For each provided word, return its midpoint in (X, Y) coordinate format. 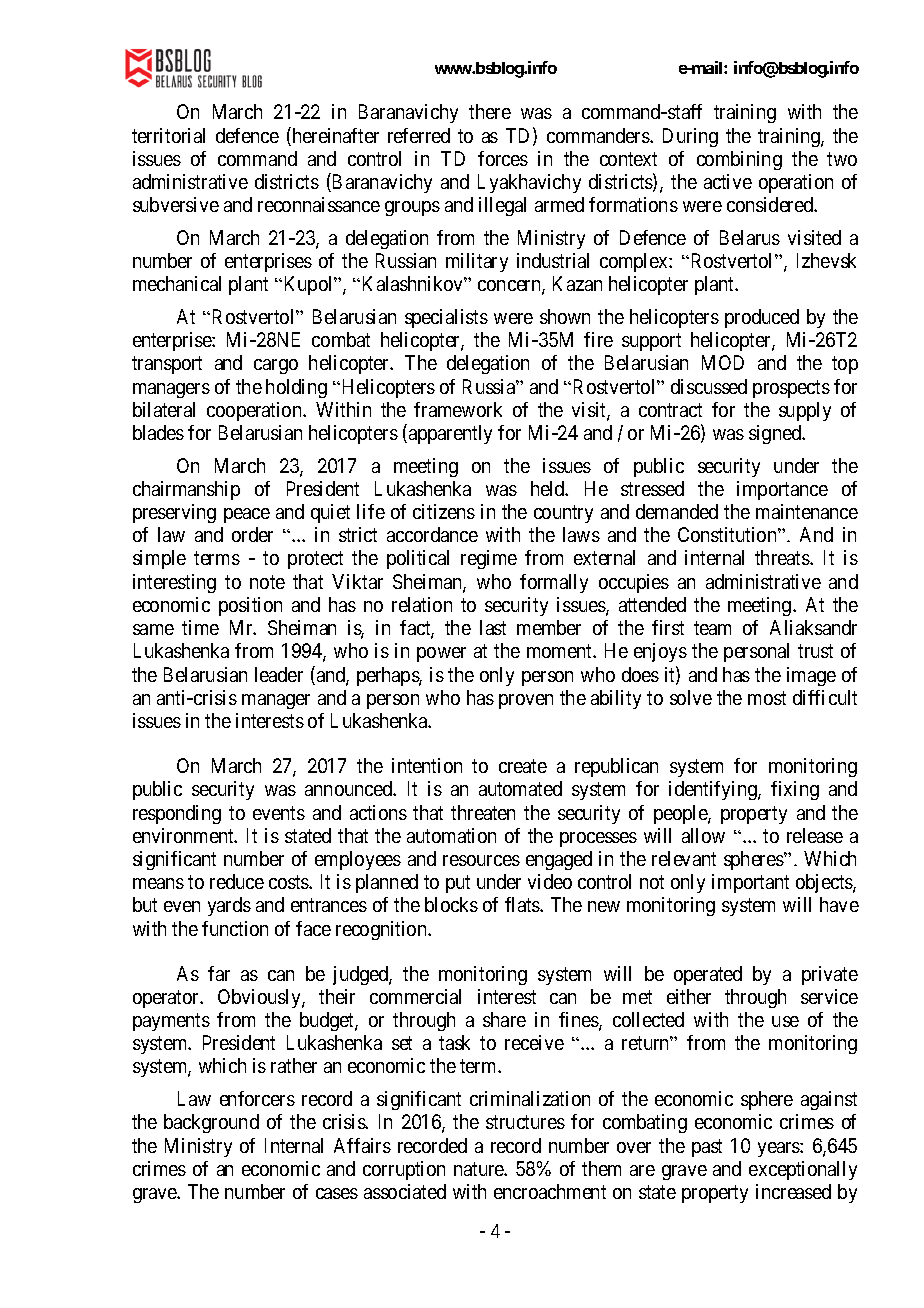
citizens (444, 511)
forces (503, 158)
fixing (795, 790)
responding (177, 814)
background (211, 1123)
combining (739, 160)
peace (247, 515)
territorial (168, 135)
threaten (483, 812)
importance (782, 490)
